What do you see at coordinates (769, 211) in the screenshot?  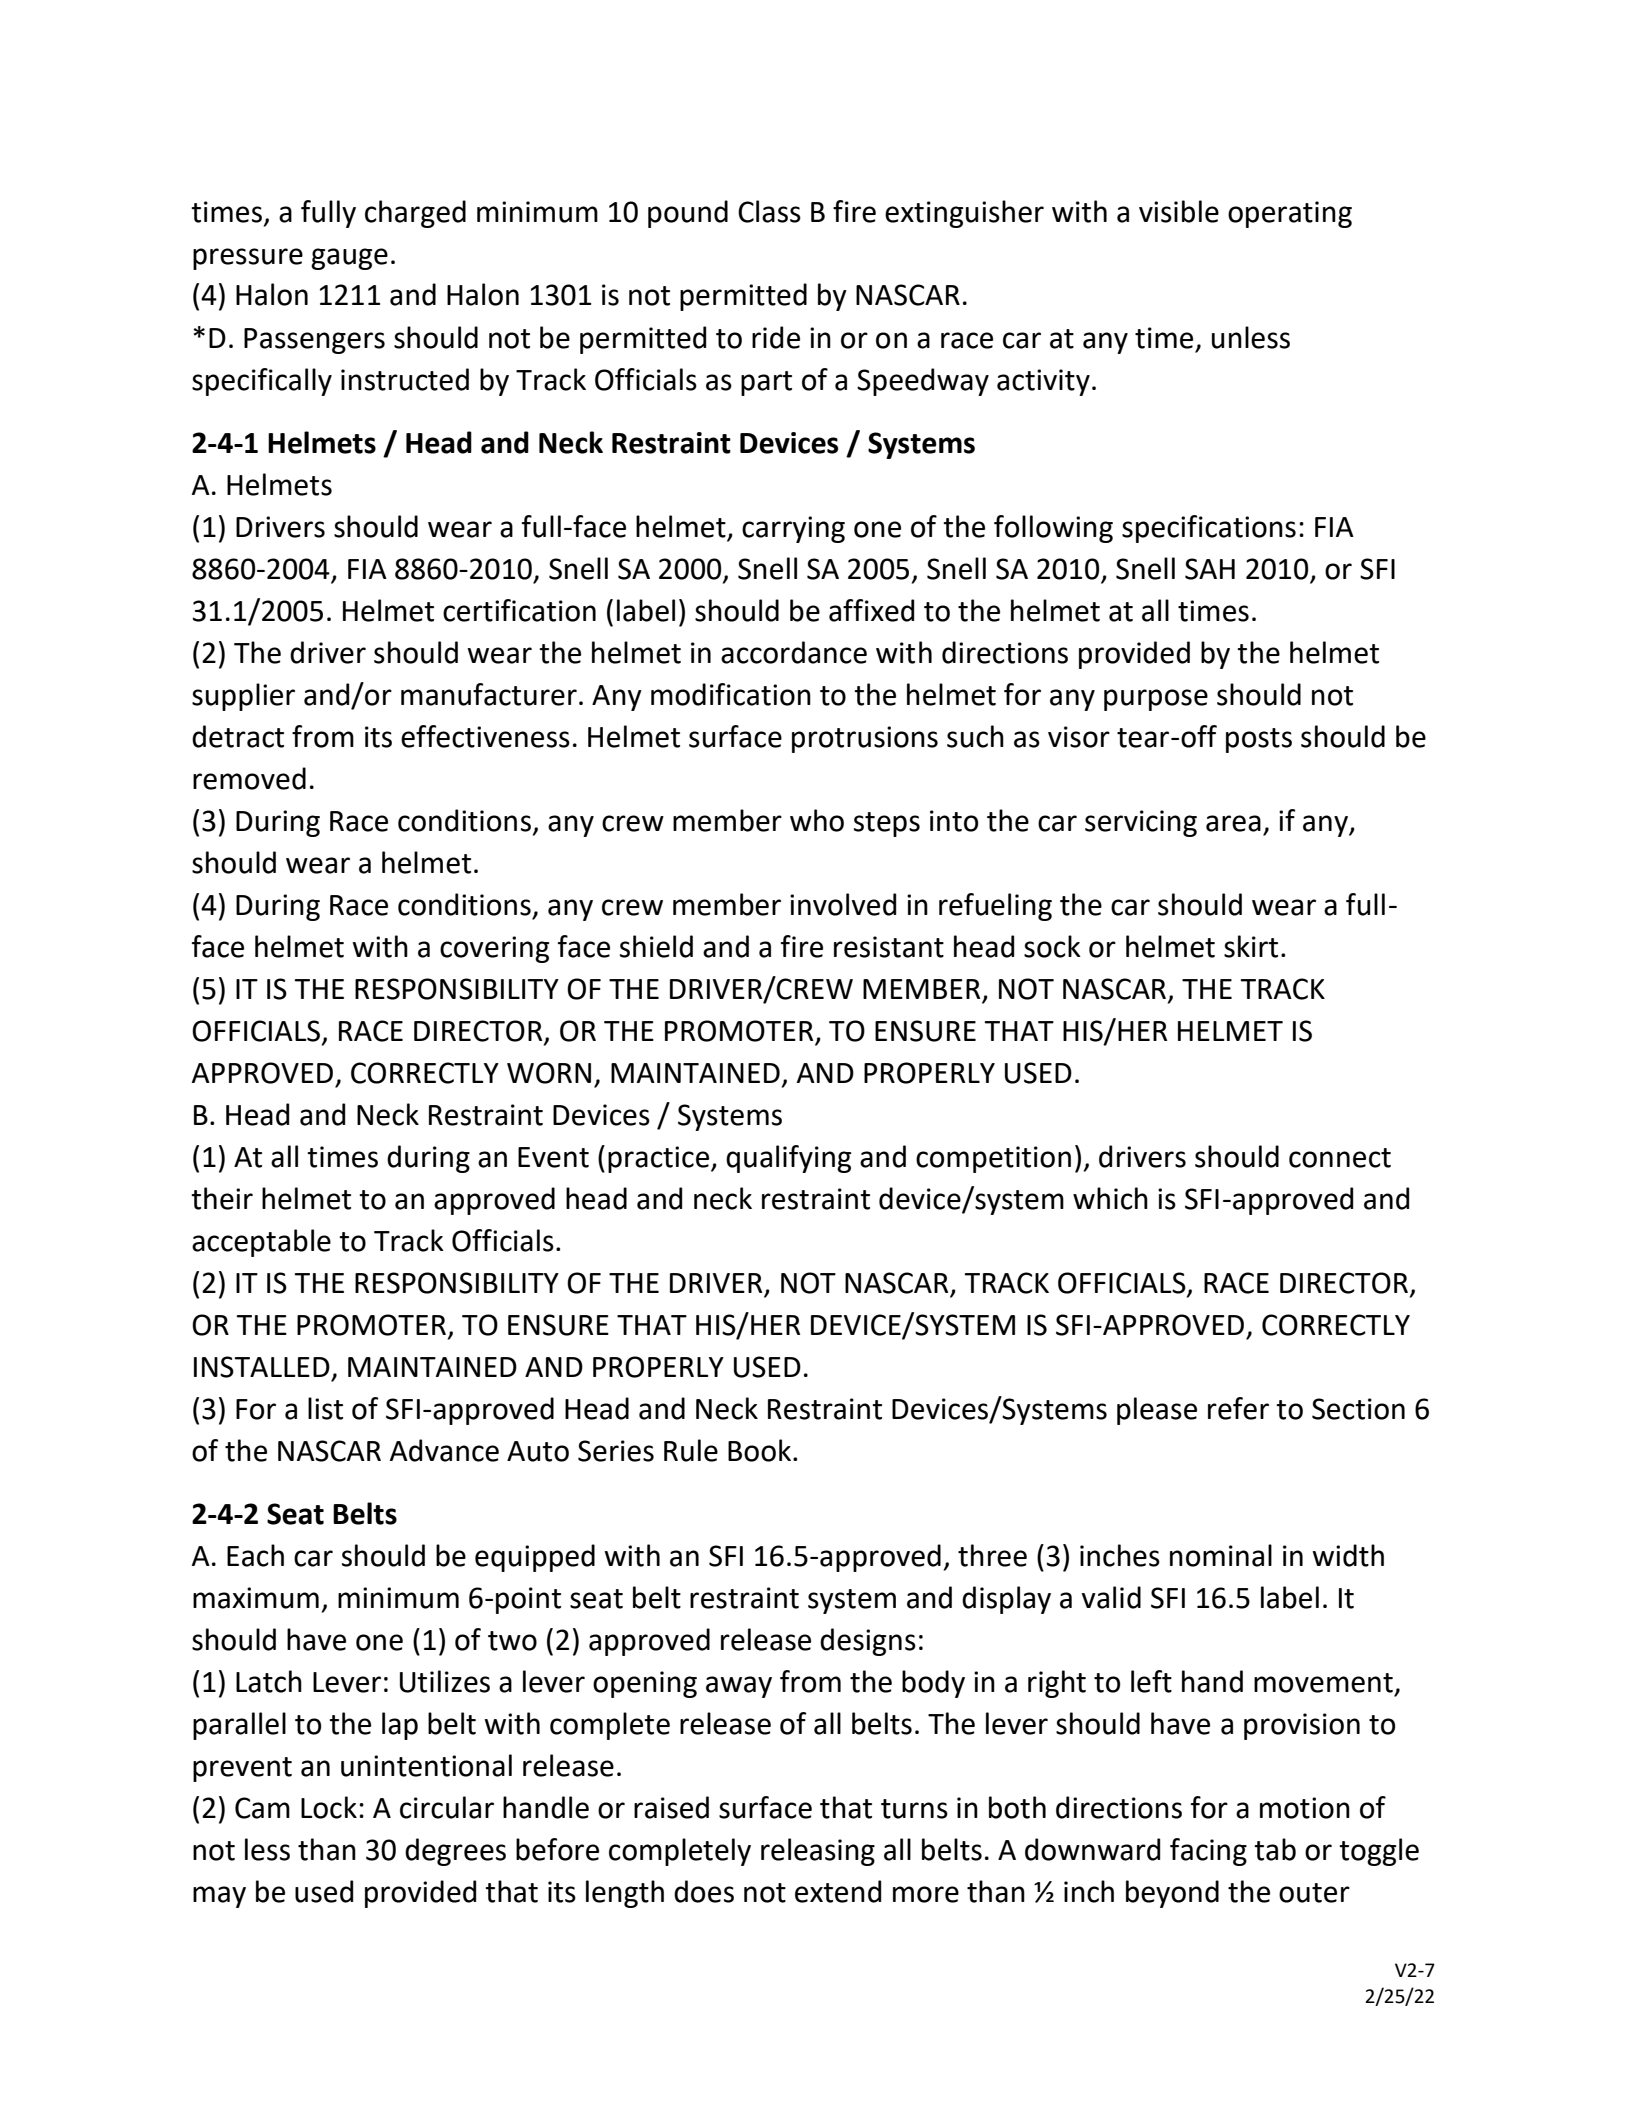 I see `Class` at bounding box center [769, 211].
